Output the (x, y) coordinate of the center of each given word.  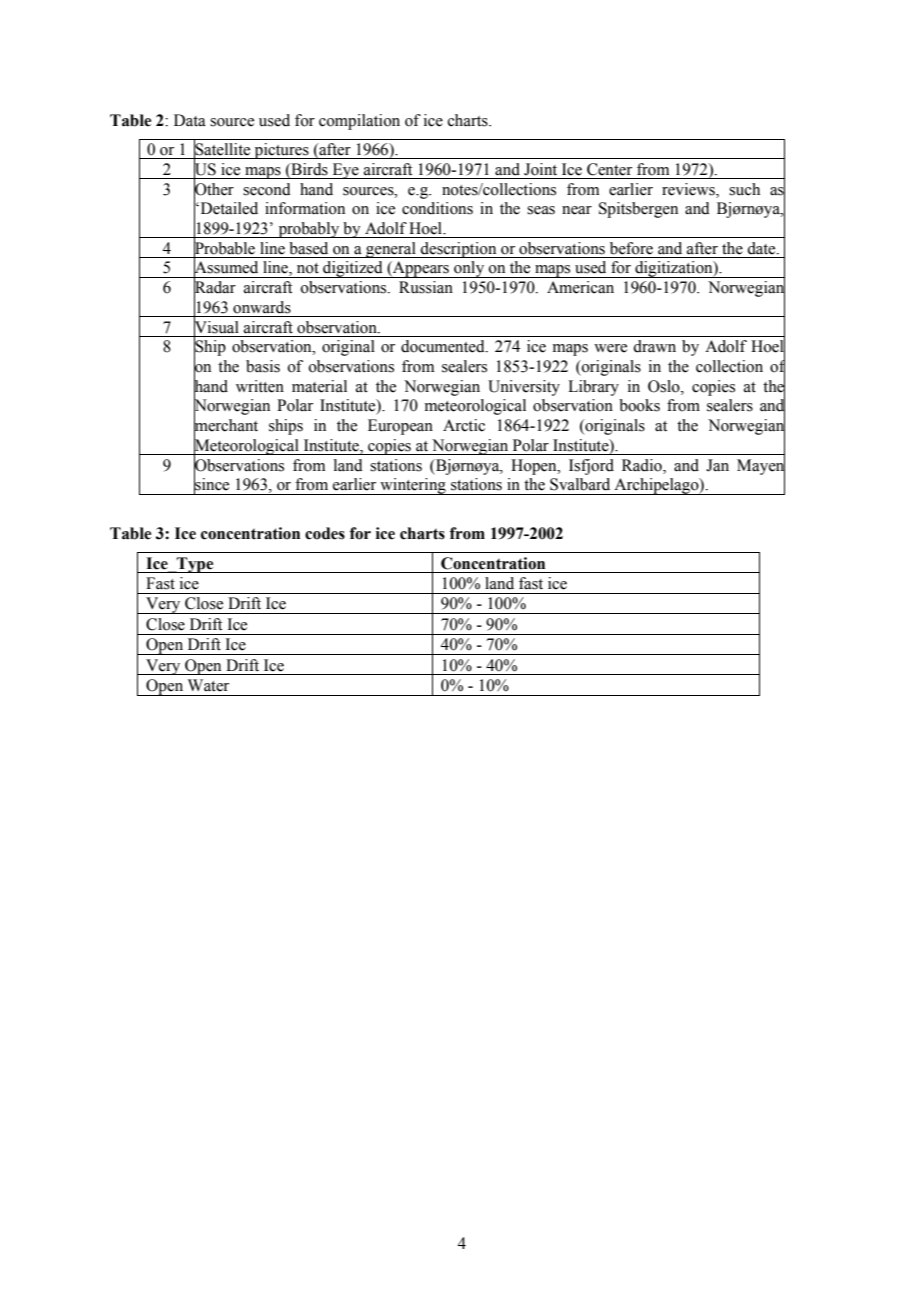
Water (208, 685)
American (580, 287)
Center (609, 169)
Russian (426, 287)
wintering (413, 486)
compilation (359, 122)
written (260, 386)
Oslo (665, 386)
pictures (281, 151)
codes (325, 533)
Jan (717, 465)
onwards (262, 307)
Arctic (464, 425)
